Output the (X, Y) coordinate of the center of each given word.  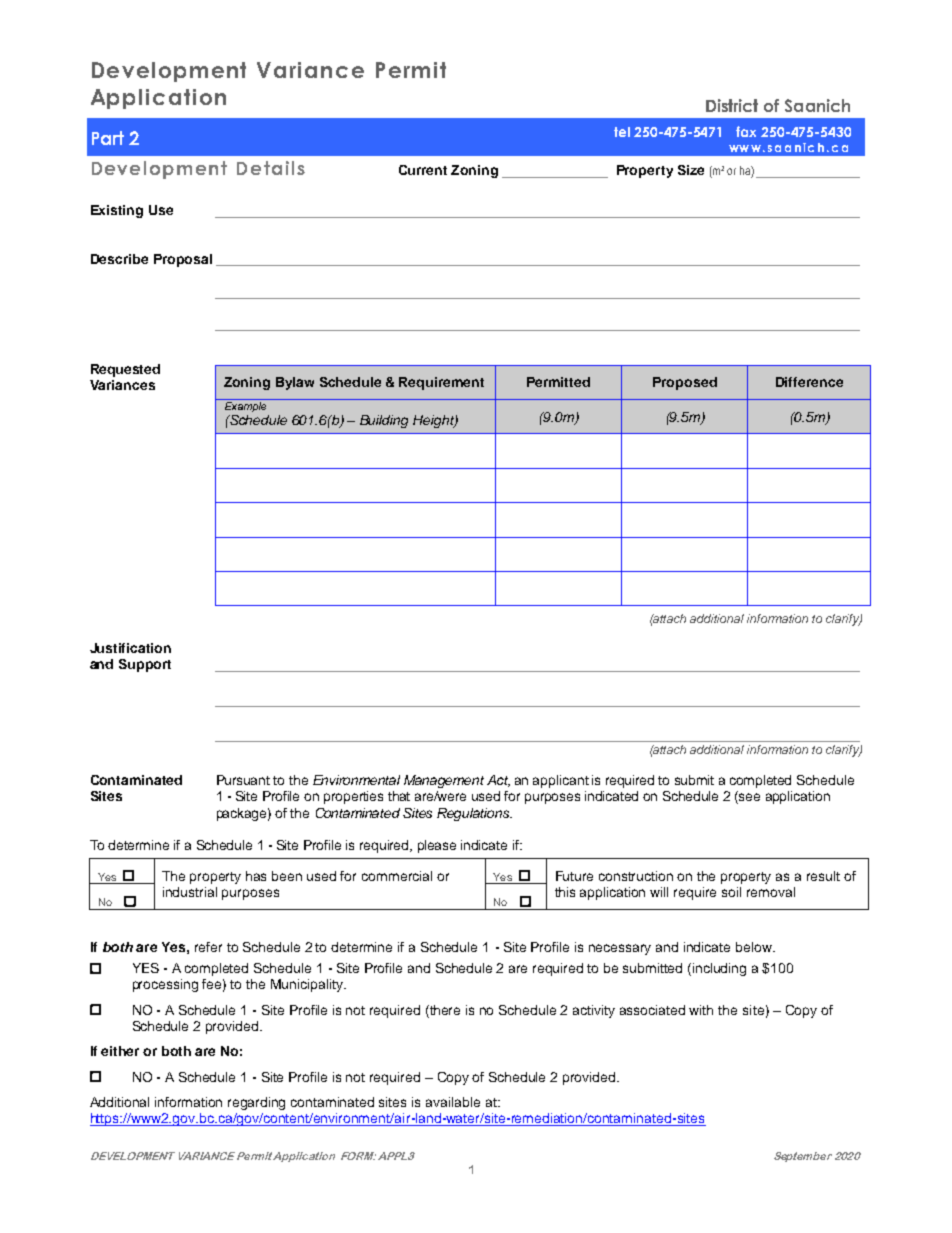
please (437, 846)
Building (384, 421)
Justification (130, 648)
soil (731, 892)
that (399, 796)
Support (145, 665)
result (823, 876)
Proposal (183, 260)
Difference (809, 382)
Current (423, 170)
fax (746, 131)
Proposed (685, 383)
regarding (256, 1103)
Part (108, 138)
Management (444, 781)
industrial (190, 892)
